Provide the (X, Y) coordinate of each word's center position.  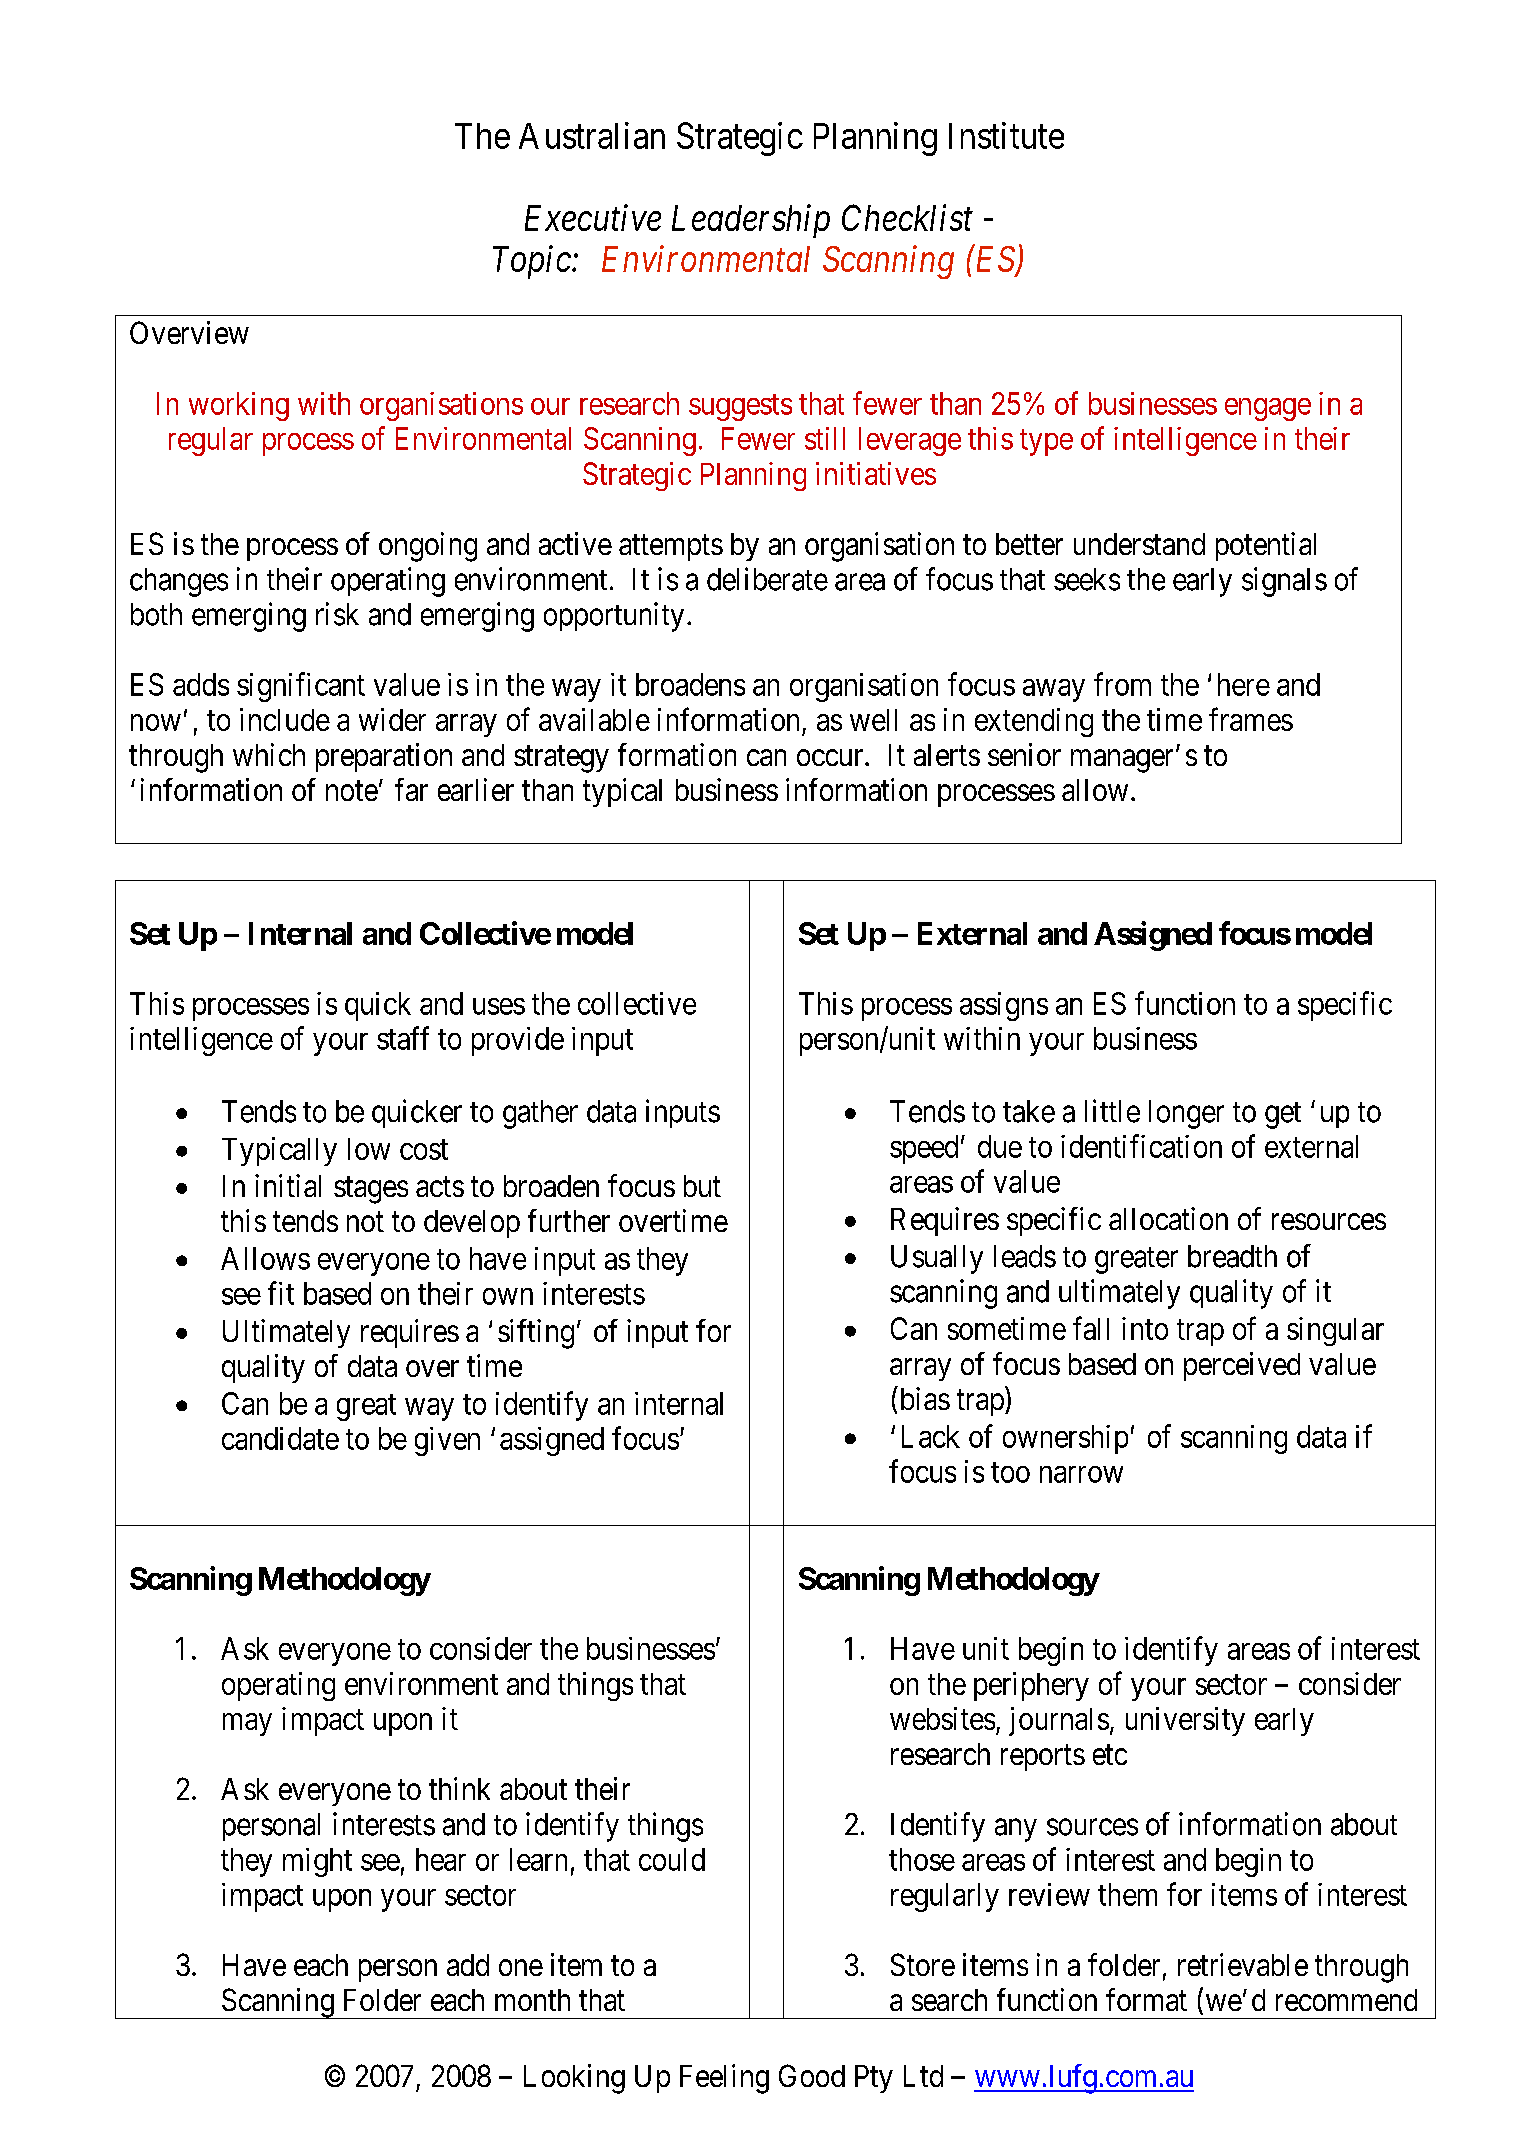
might (317, 1862)
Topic (533, 262)
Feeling (724, 2079)
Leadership (751, 221)
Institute (1006, 135)
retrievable (1243, 1964)
